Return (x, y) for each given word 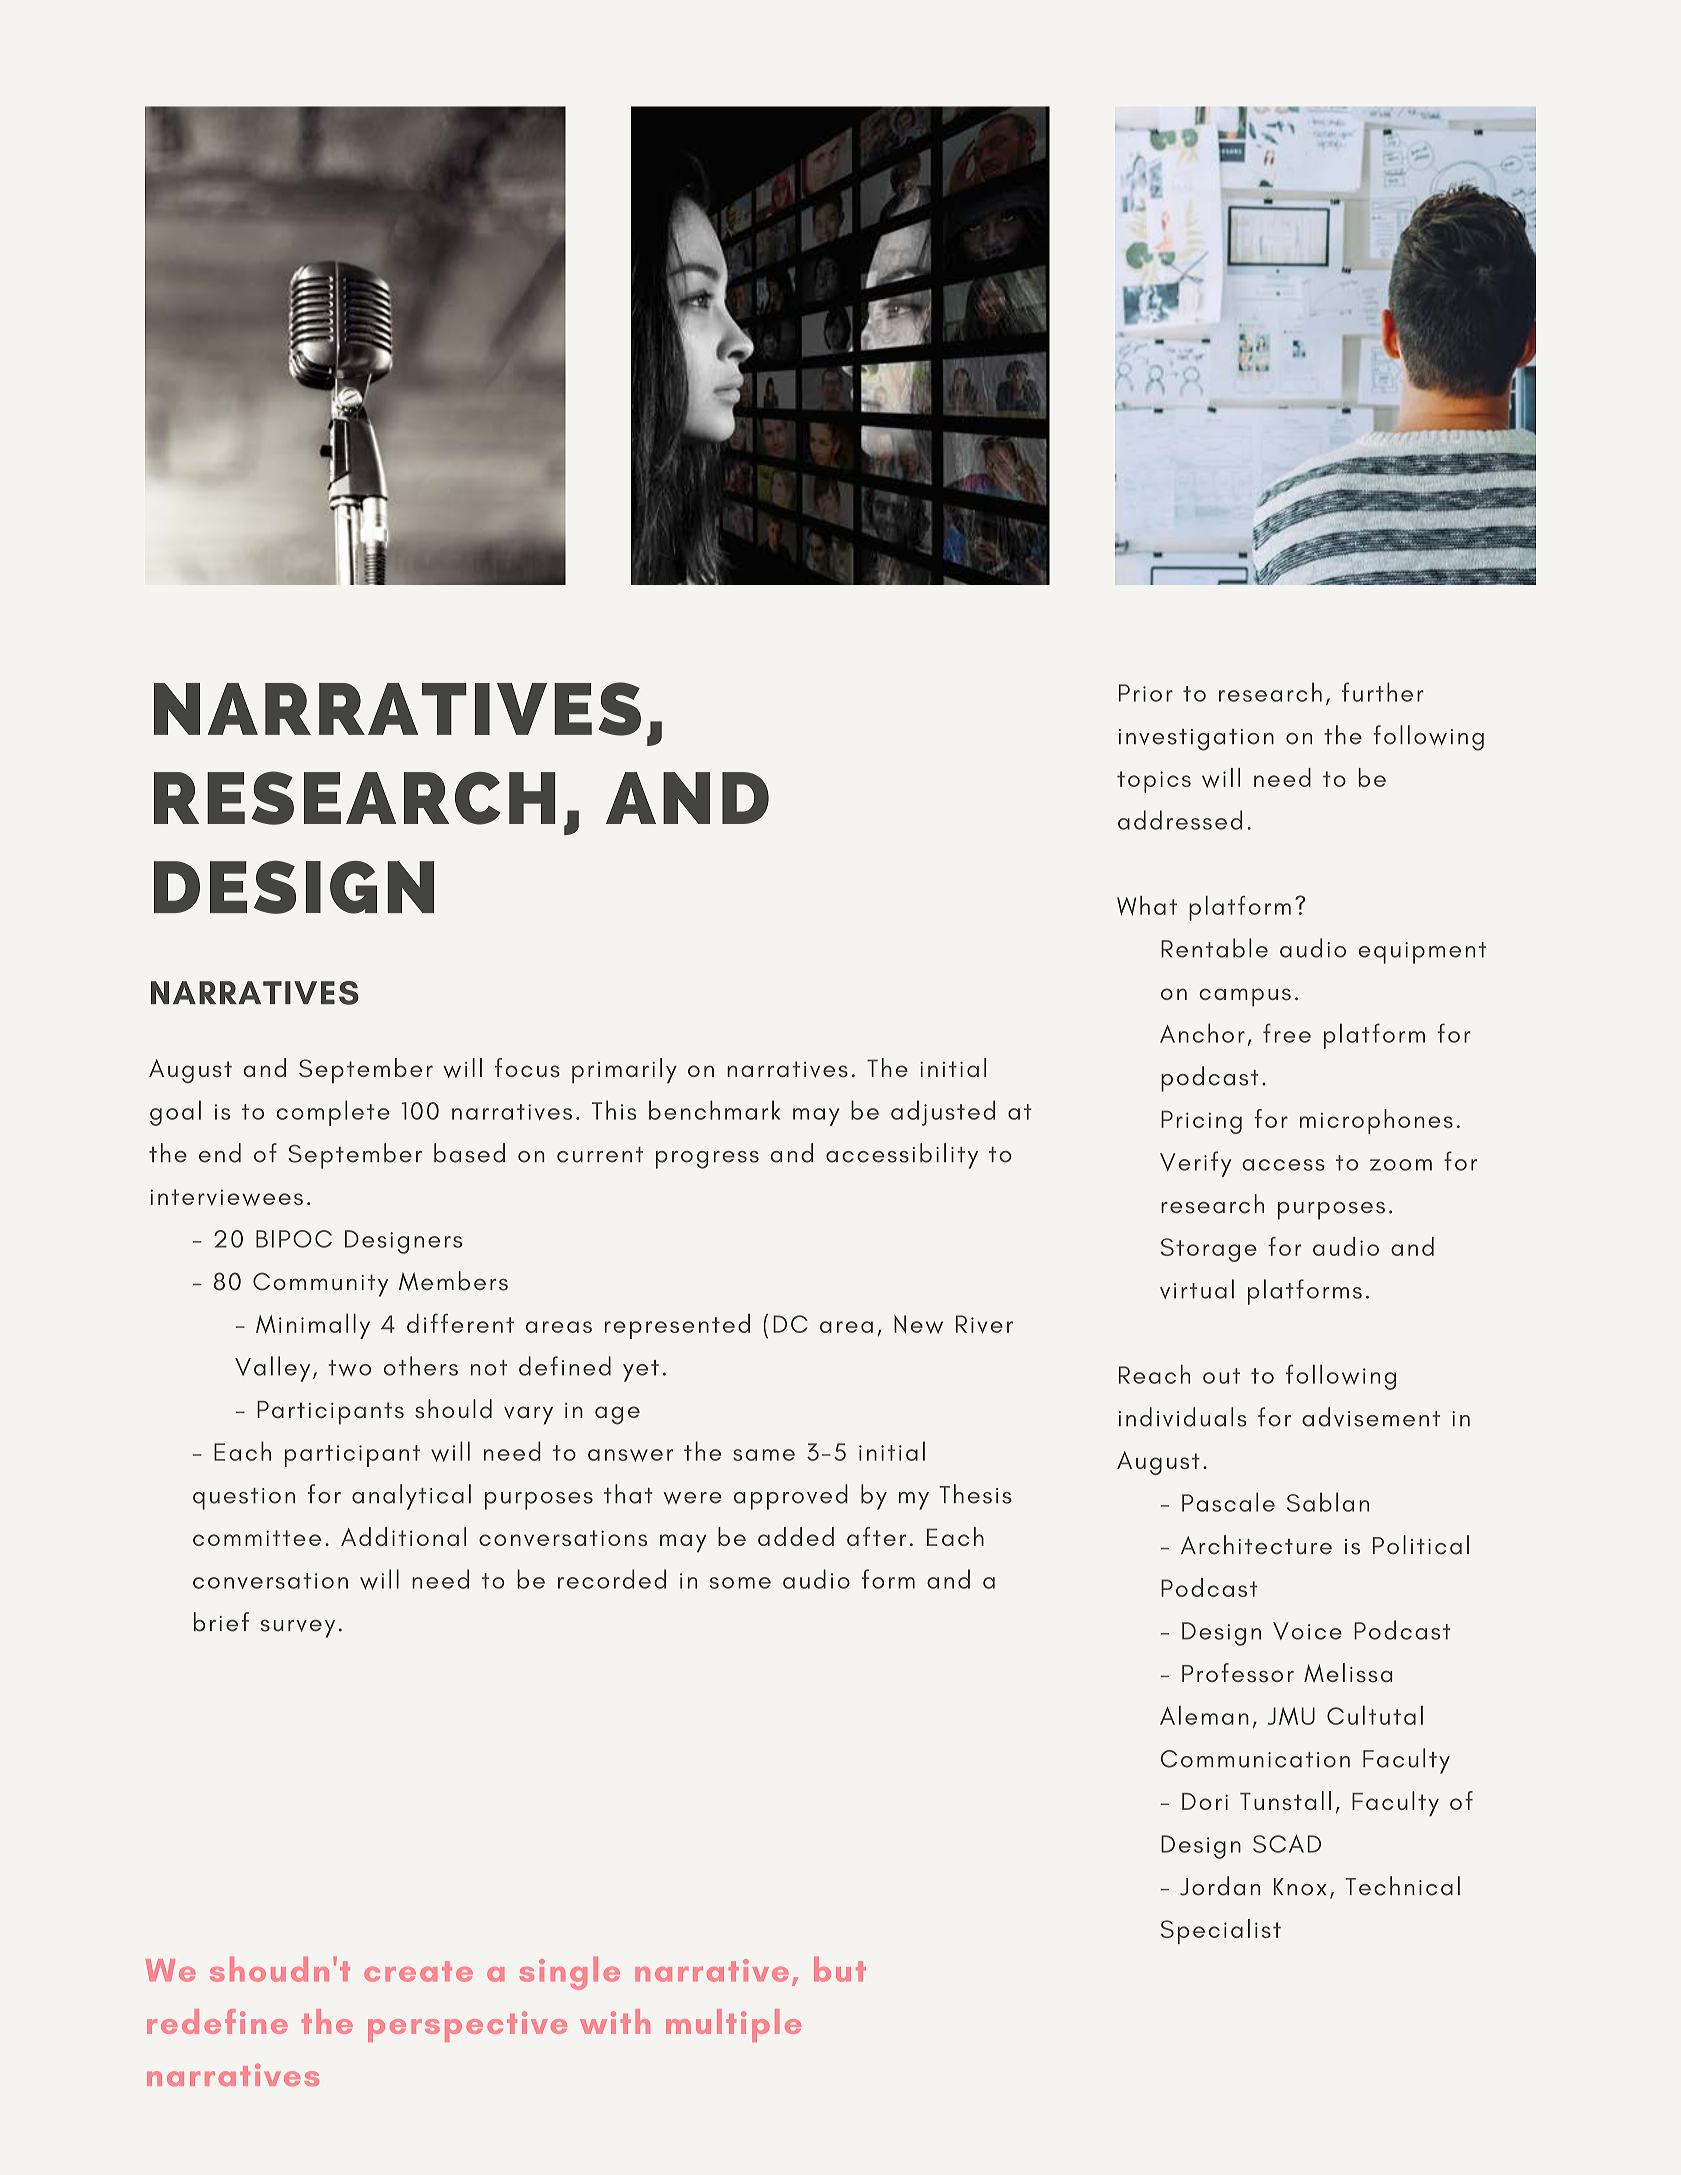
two (349, 1368)
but (840, 1969)
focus (527, 1068)
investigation (1196, 740)
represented (677, 1326)
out (1221, 1376)
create (418, 1971)
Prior (1146, 693)
